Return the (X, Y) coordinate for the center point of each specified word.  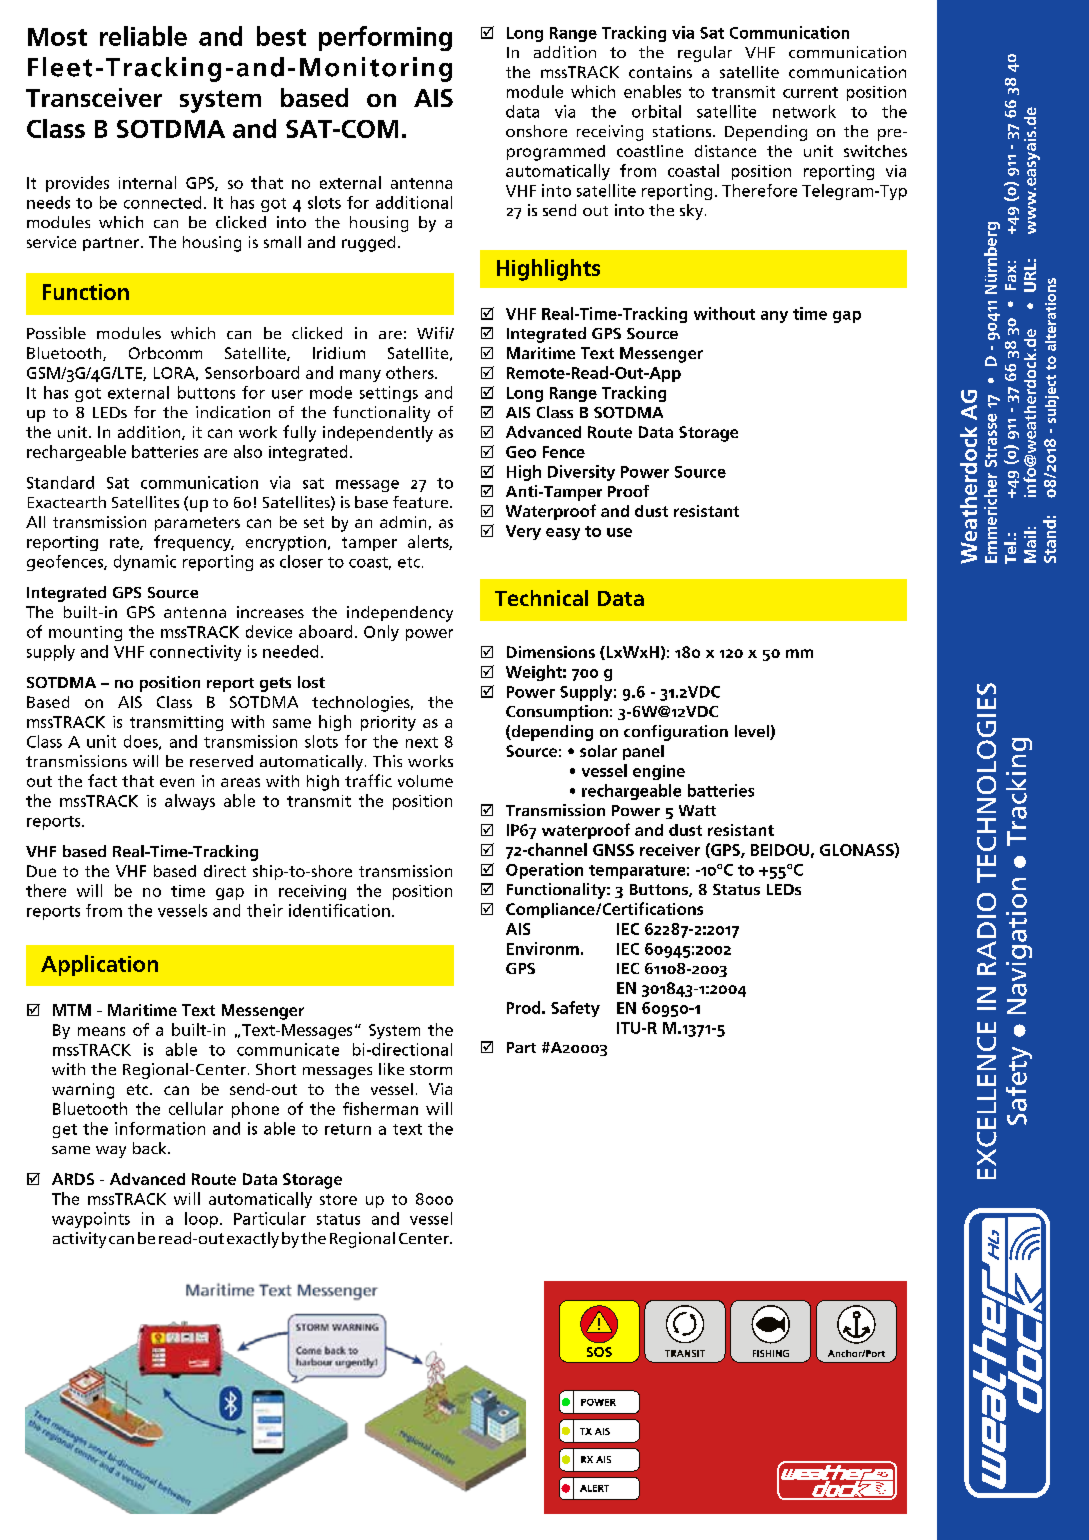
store (338, 1199)
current (810, 92)
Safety (575, 1009)
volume (425, 781)
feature (422, 502)
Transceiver (94, 97)
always (190, 802)
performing (385, 38)
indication (233, 412)
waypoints (91, 1220)
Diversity (581, 473)
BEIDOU (780, 850)
